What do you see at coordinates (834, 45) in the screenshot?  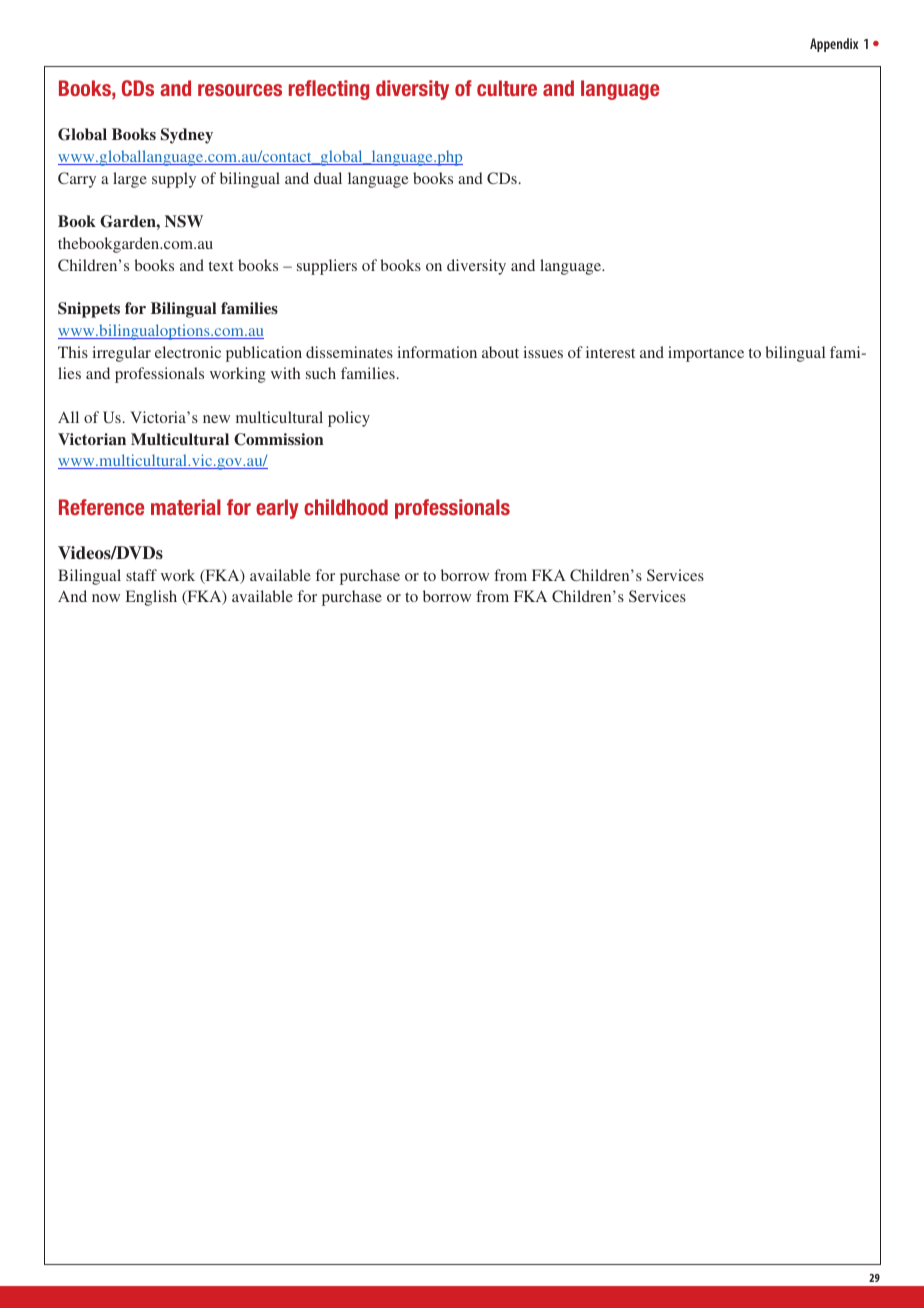 I see `Appendix` at bounding box center [834, 45].
